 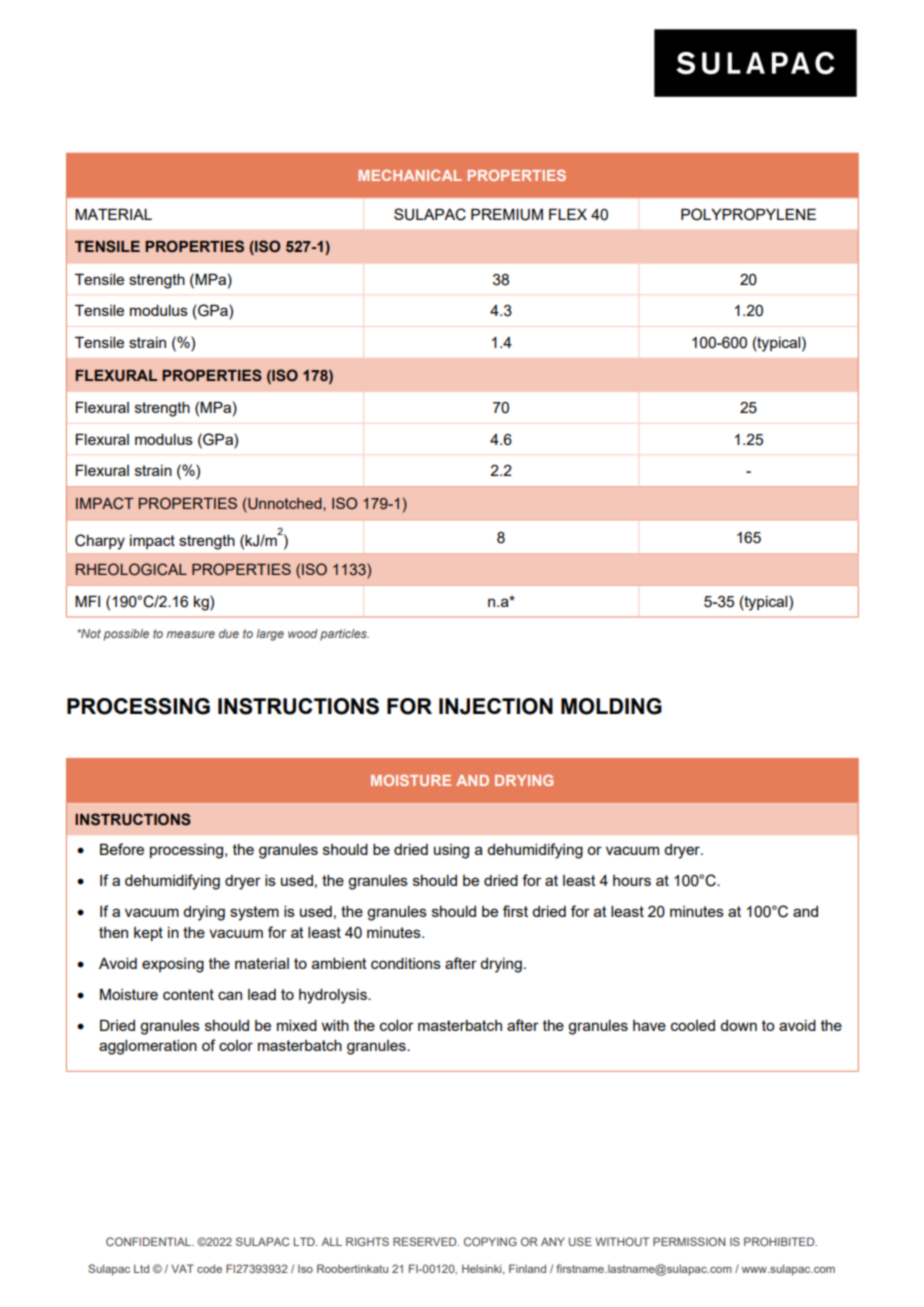 I want to click on particles, so click(x=344, y=635).
